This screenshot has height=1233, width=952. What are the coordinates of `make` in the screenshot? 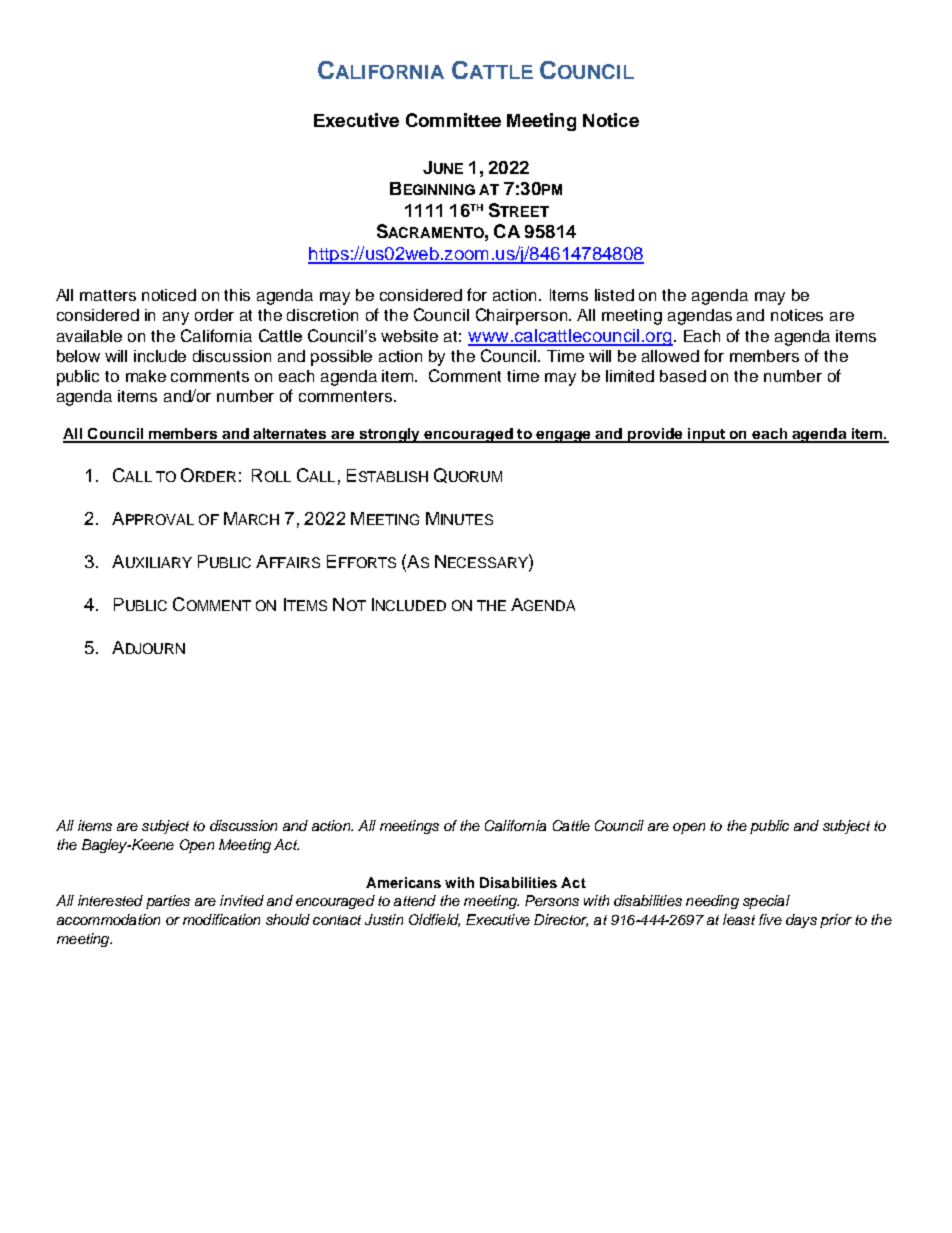 It's located at (146, 376).
